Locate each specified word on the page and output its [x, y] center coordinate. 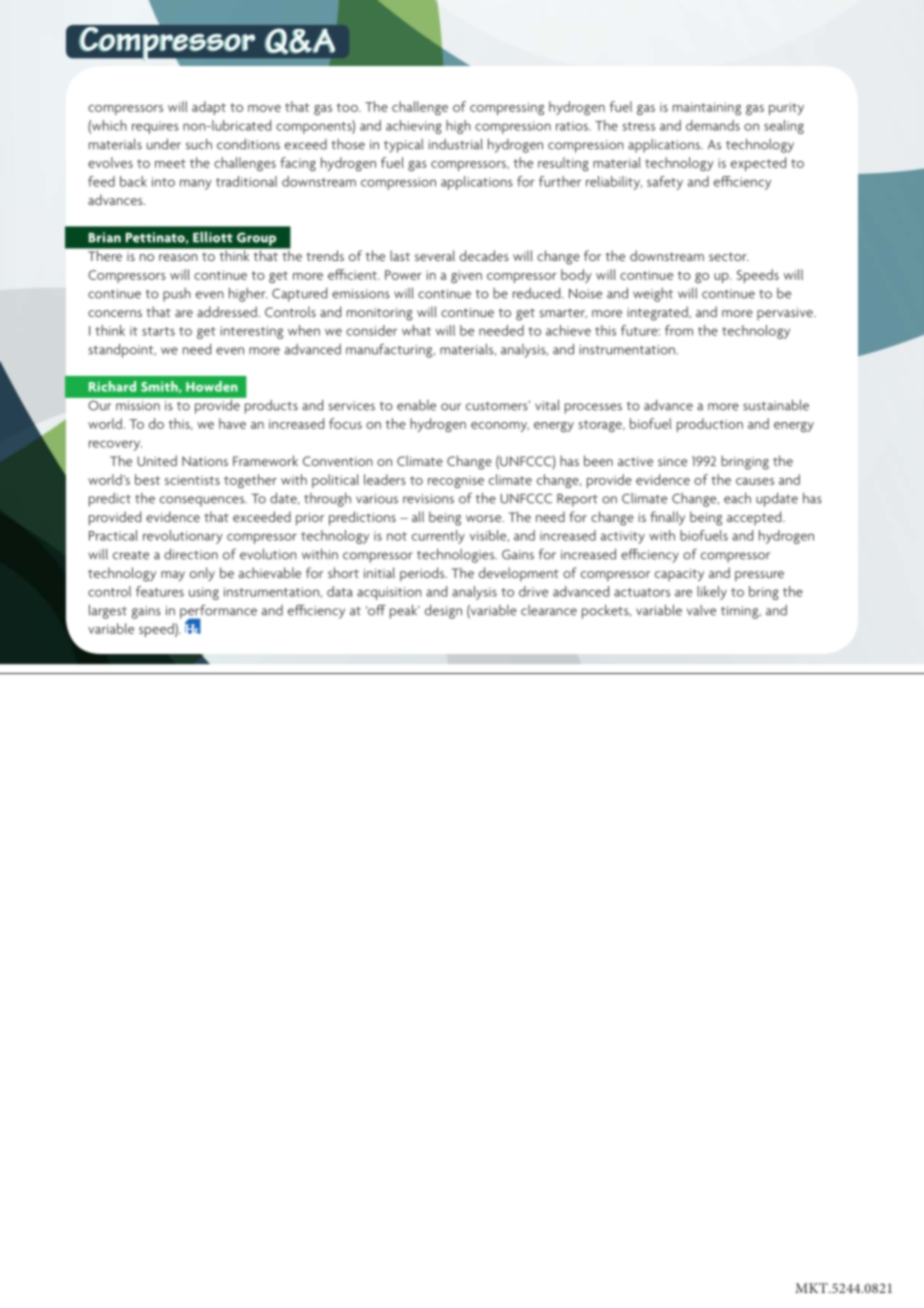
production [710, 425]
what [416, 330]
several [435, 255]
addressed [227, 311]
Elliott [213, 237]
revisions [428, 499]
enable [416, 405]
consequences [203, 501]
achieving [414, 127]
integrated [659, 313]
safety [665, 183]
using [204, 593]
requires [155, 127]
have [232, 423]
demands [713, 125]
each [737, 498]
